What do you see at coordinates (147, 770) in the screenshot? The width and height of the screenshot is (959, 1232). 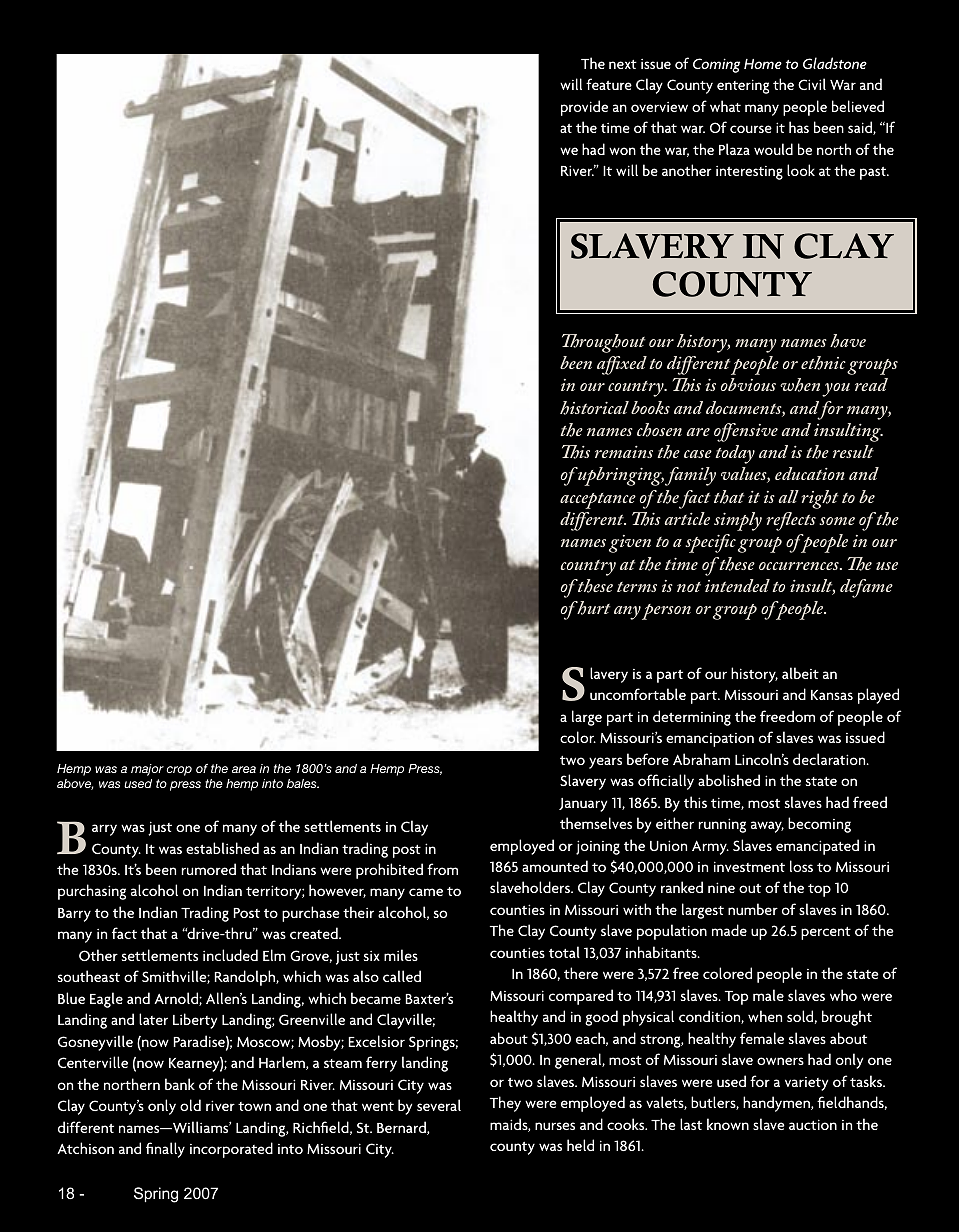 I see `major` at bounding box center [147, 770].
